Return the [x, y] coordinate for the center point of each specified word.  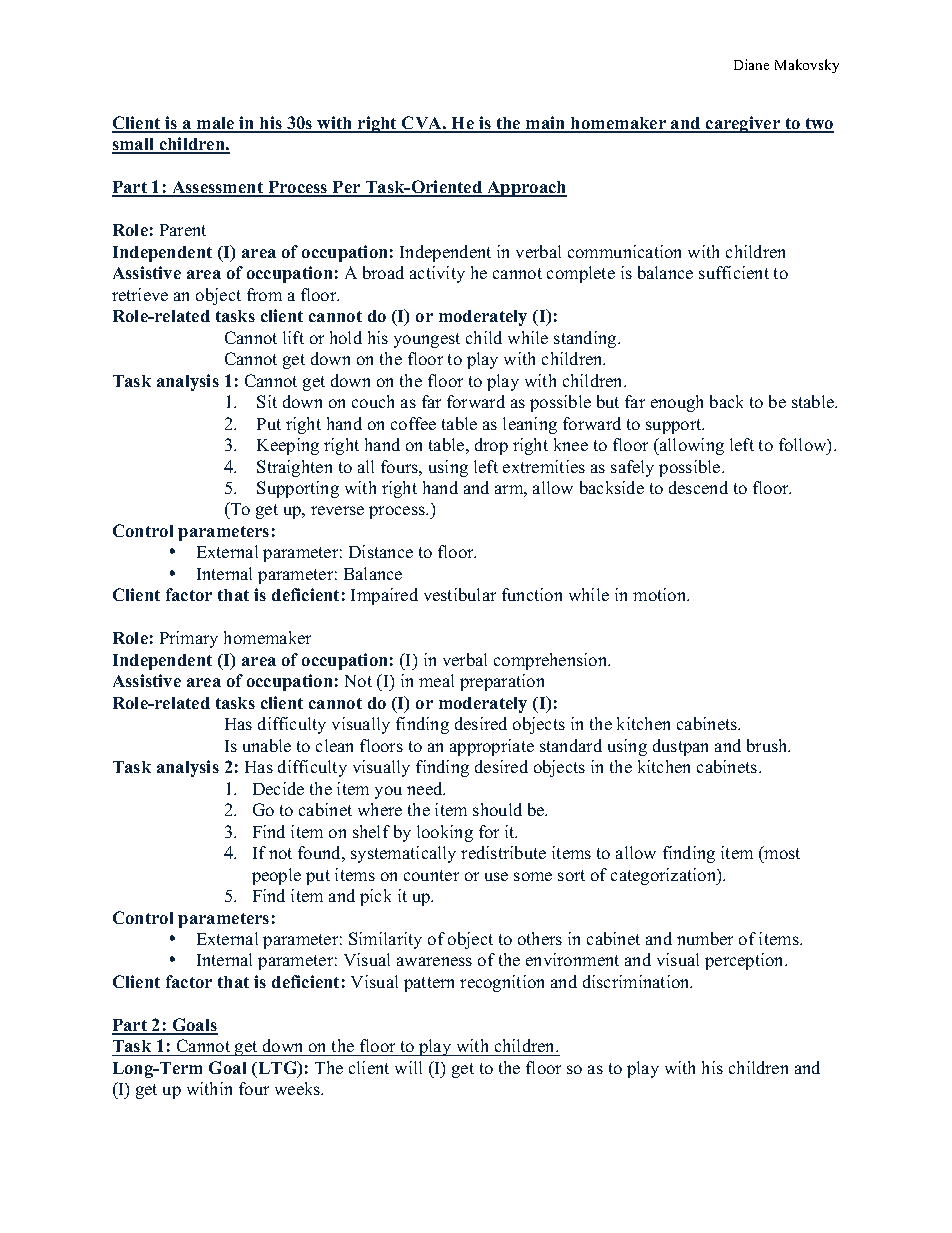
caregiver [743, 124]
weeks [299, 1088]
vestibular [460, 594]
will [408, 1067]
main [546, 124]
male [216, 124]
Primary [189, 639]
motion [661, 594]
